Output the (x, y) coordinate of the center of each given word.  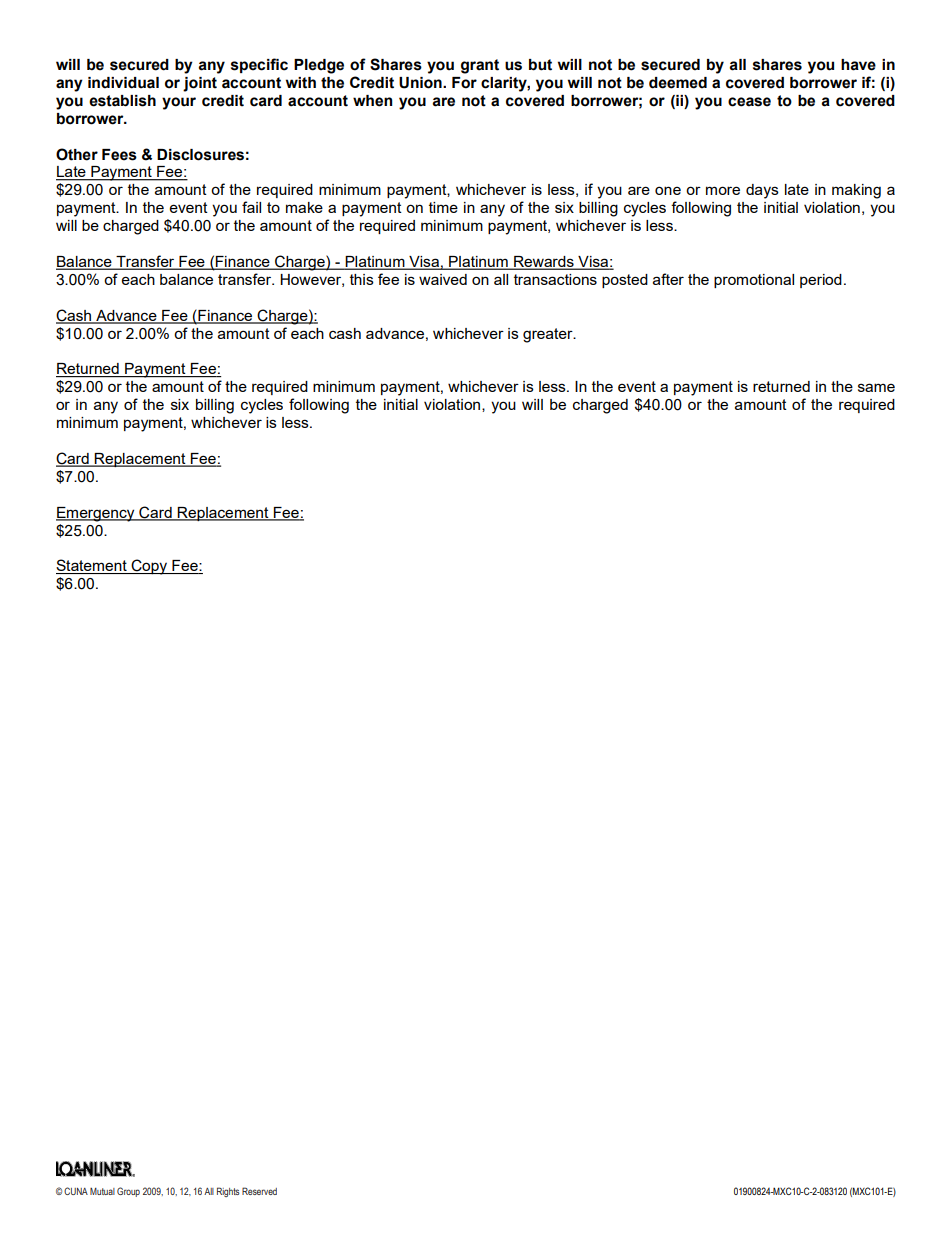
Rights (228, 1192)
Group (128, 1192)
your (179, 103)
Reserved (259, 1191)
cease (749, 102)
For (464, 83)
